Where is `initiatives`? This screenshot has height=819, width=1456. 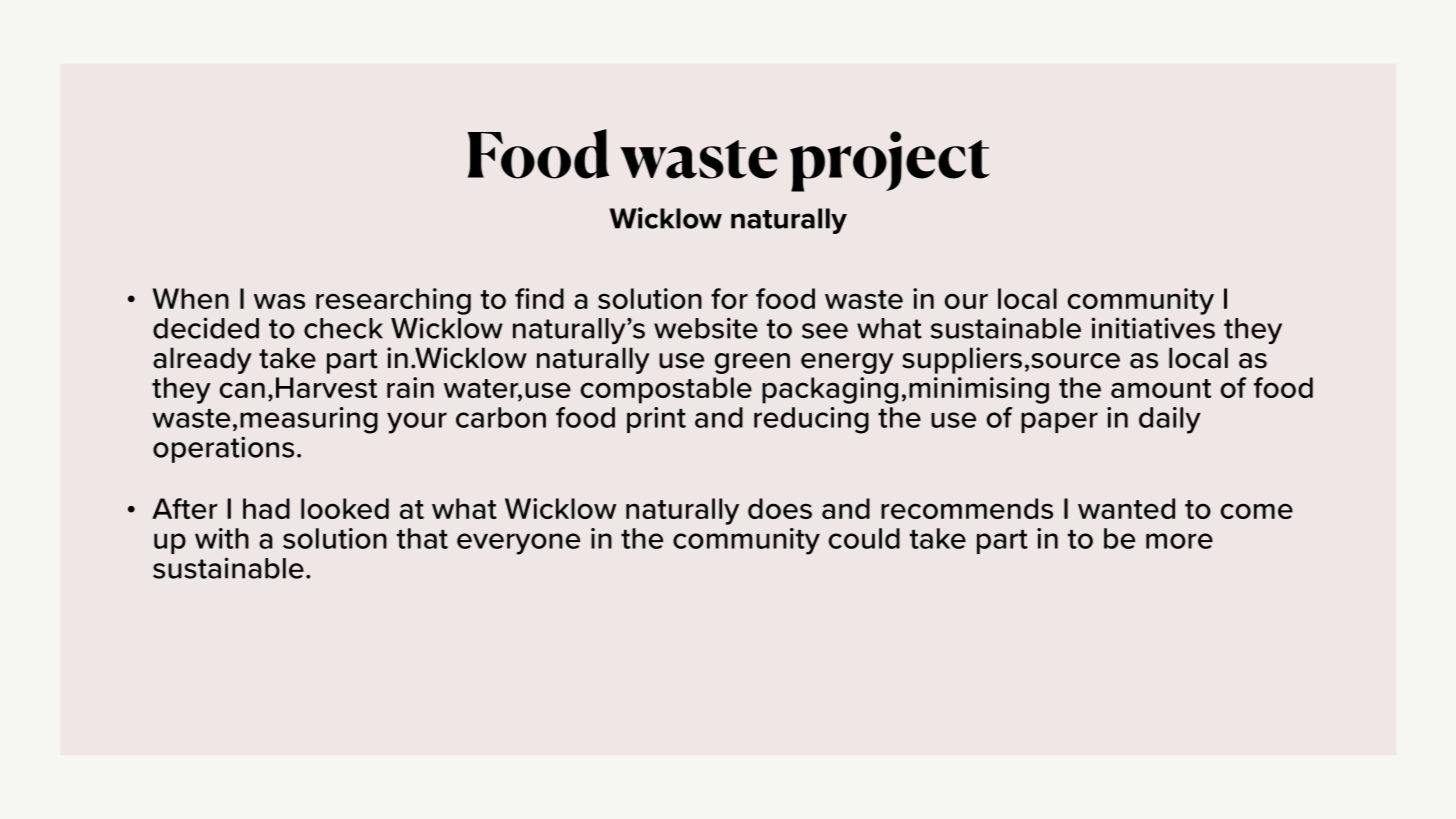 initiatives is located at coordinates (1153, 328).
